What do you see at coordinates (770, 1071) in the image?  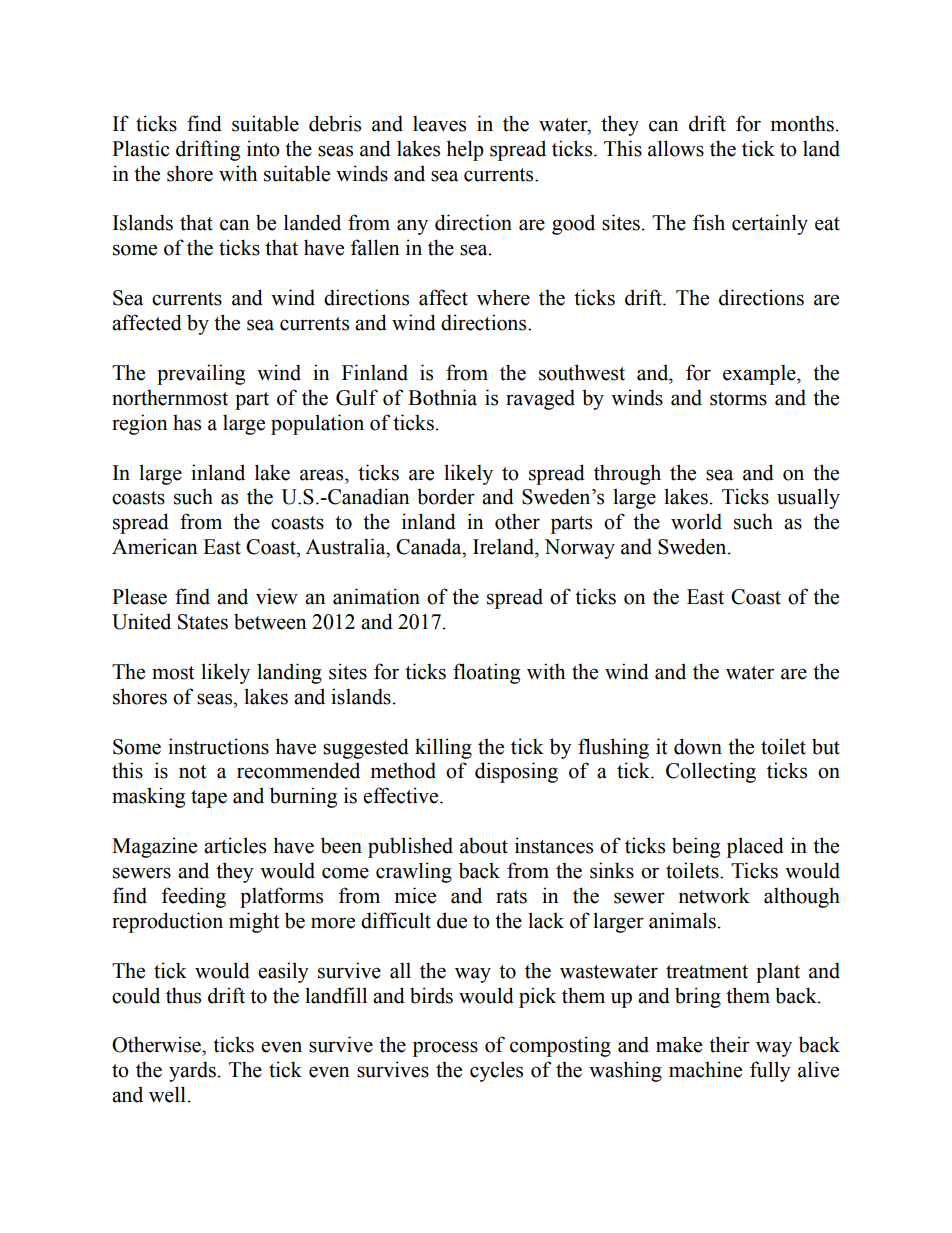 I see `fully` at bounding box center [770, 1071].
